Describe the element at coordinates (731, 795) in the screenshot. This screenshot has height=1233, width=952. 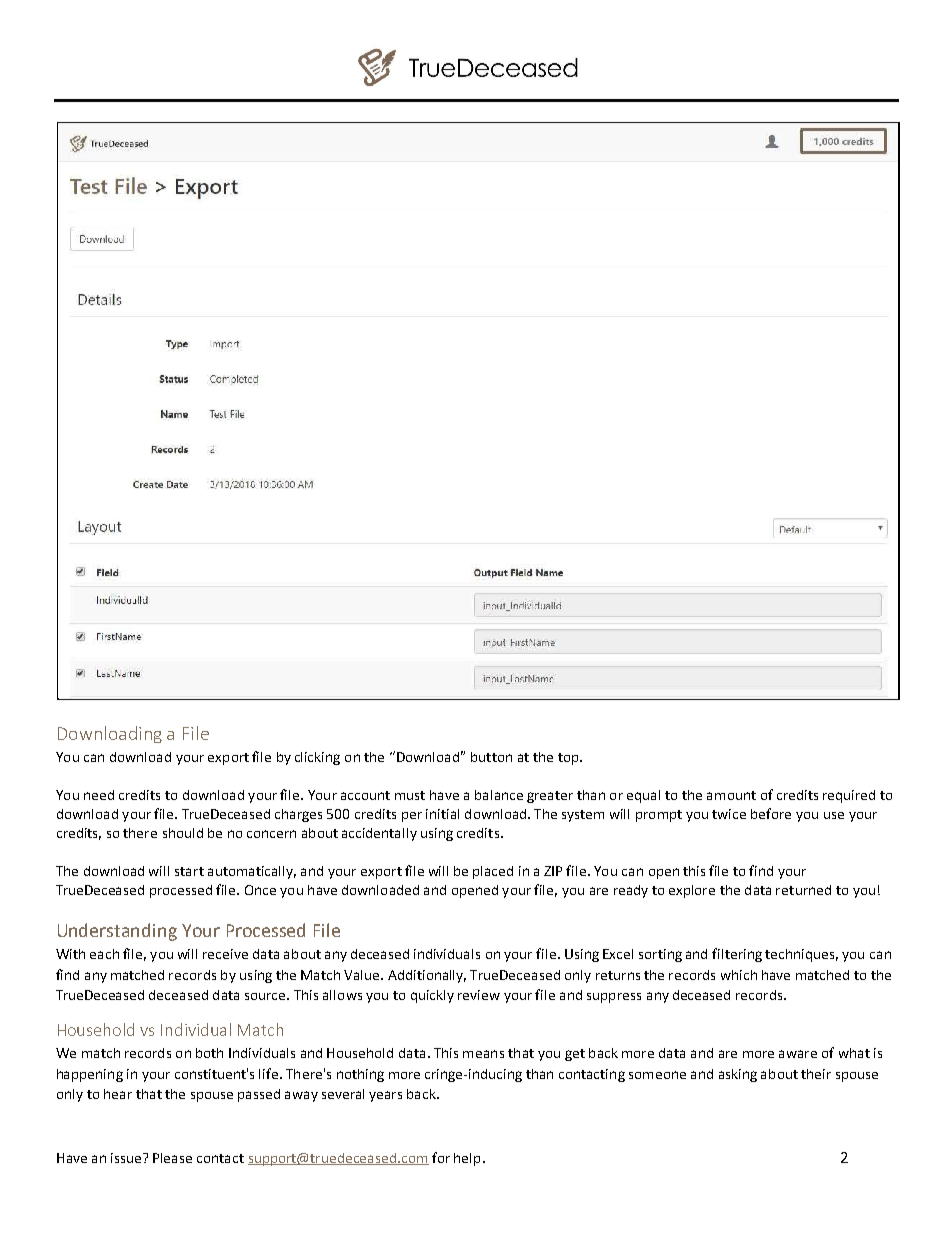
I see `amount` at that location.
